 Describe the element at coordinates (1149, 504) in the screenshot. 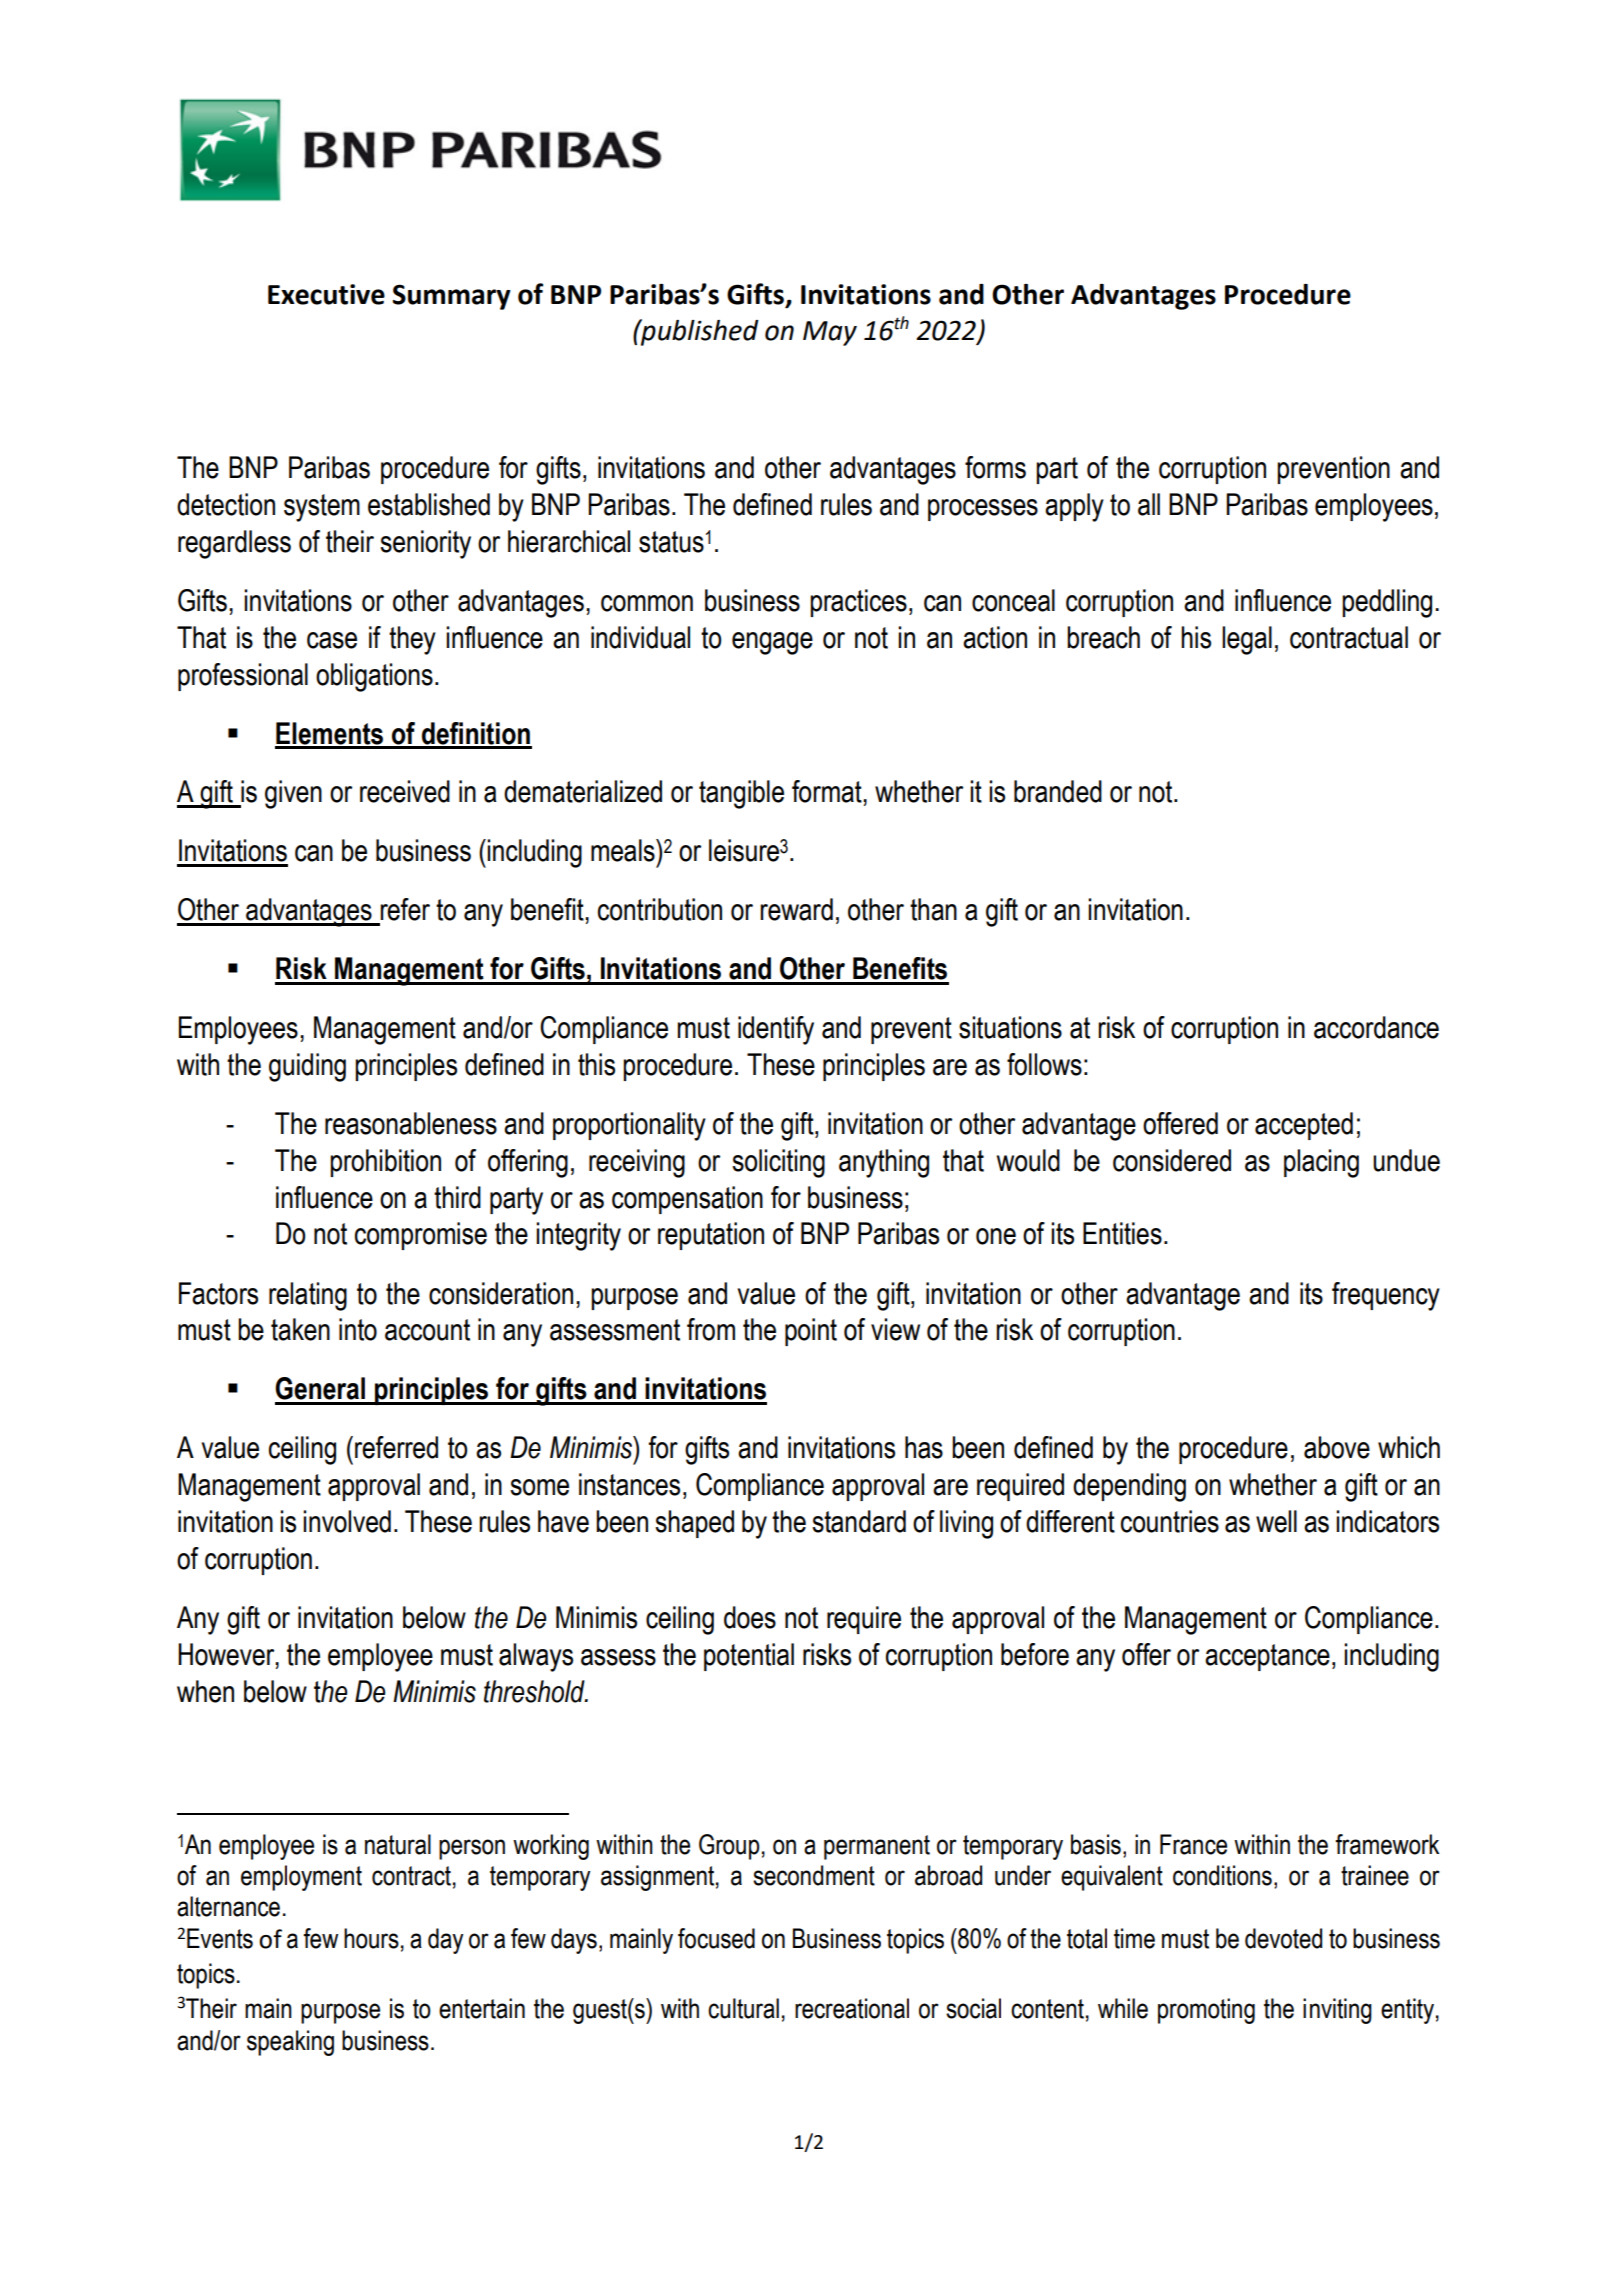

I see `all` at that location.
